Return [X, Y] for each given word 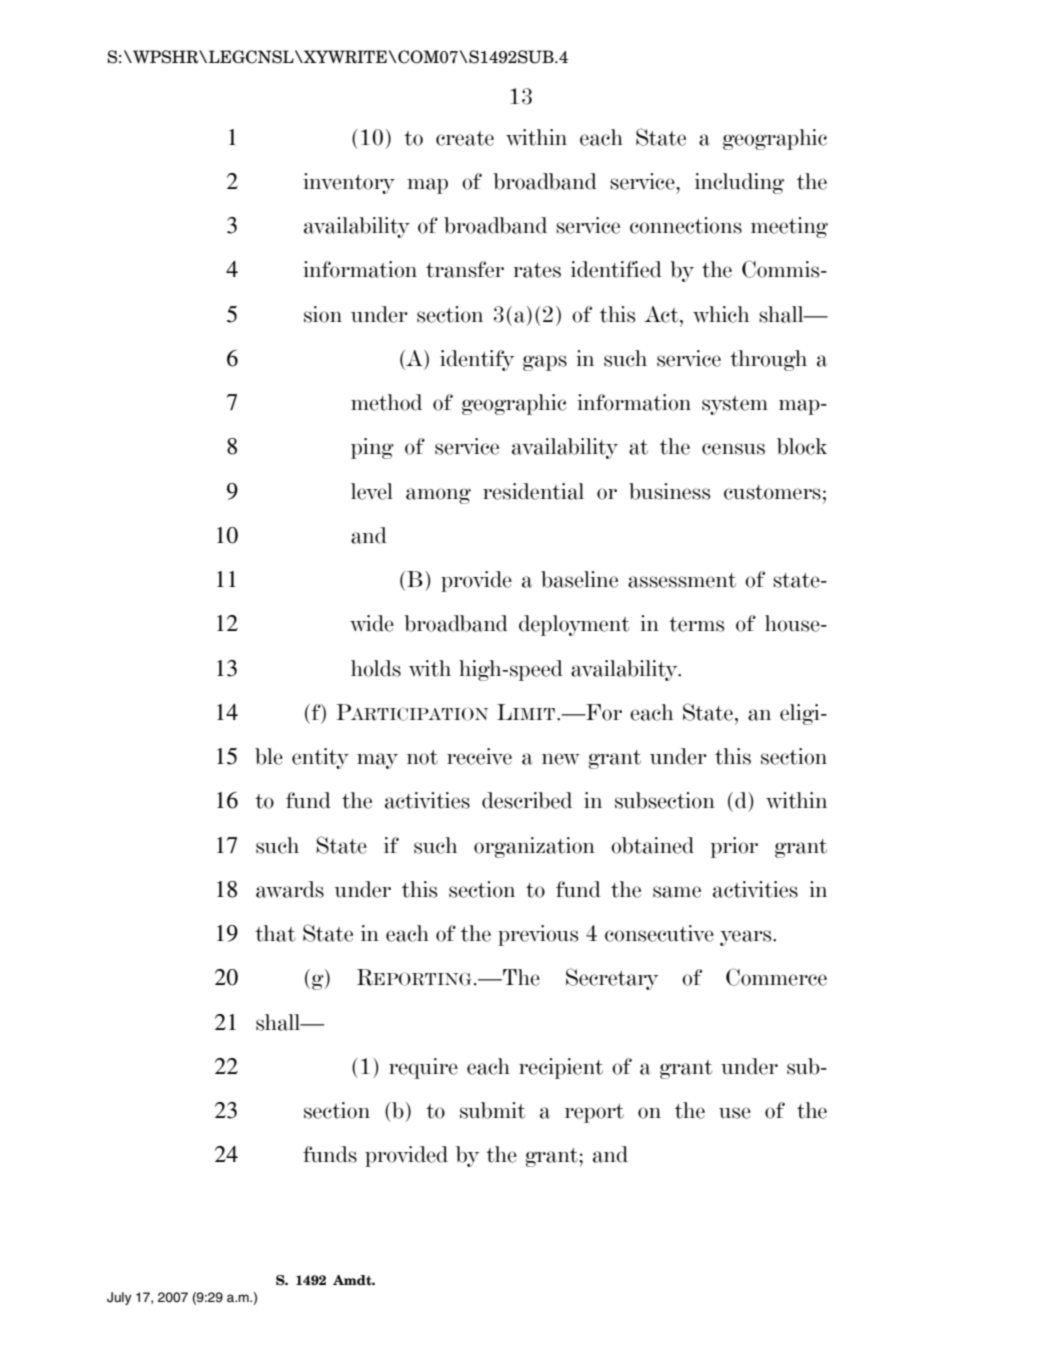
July [119, 1298]
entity [320, 758]
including [739, 183]
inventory [349, 183]
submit [492, 1110]
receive [479, 756]
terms [697, 624]
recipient [561, 1068]
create [465, 138]
